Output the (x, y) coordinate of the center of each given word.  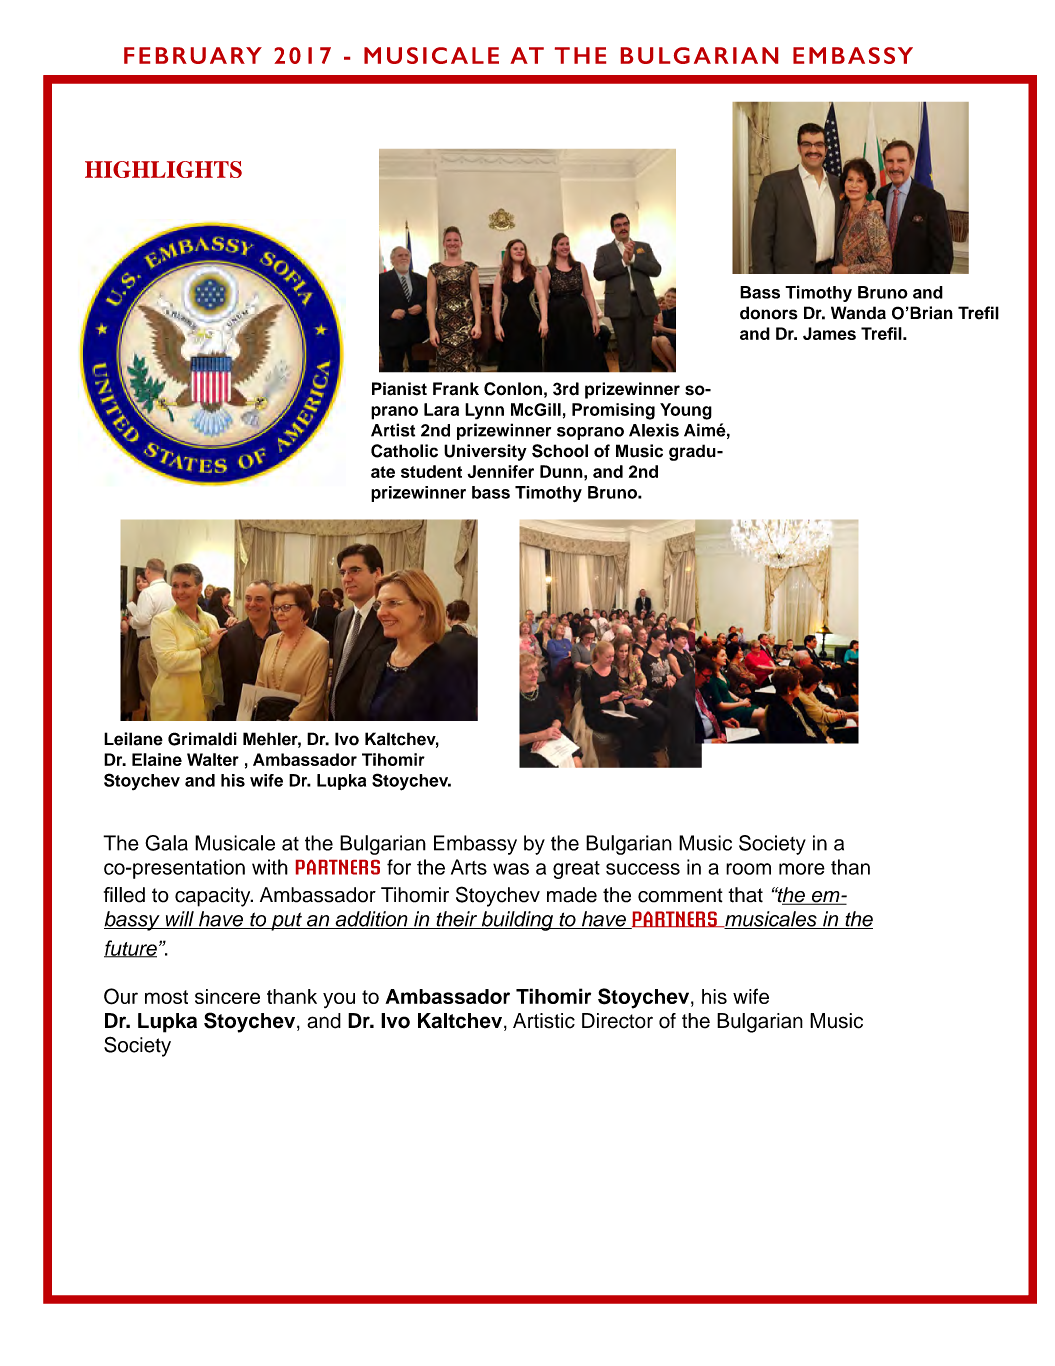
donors (769, 313)
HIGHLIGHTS (163, 169)
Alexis (654, 430)
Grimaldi (202, 739)
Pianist (399, 389)
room (748, 869)
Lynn (484, 411)
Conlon (513, 389)
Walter (213, 759)
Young (686, 411)
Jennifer (500, 471)
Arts (469, 867)
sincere (227, 996)
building (517, 921)
